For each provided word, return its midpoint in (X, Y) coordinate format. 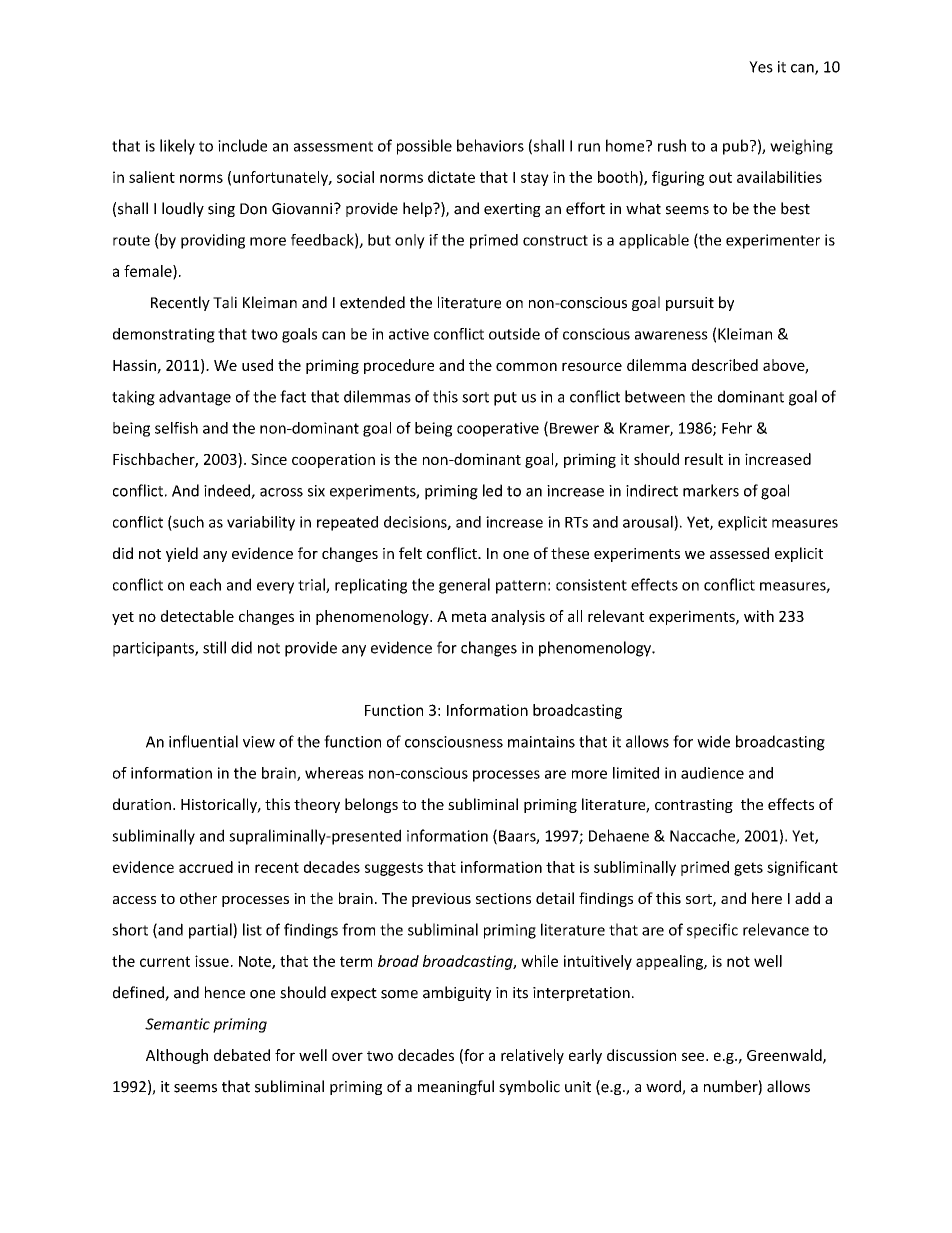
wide (713, 741)
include (242, 145)
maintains (541, 742)
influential (203, 741)
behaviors (490, 145)
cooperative (498, 429)
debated (242, 1055)
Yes (761, 67)
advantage (195, 398)
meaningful (456, 1087)
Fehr (737, 428)
